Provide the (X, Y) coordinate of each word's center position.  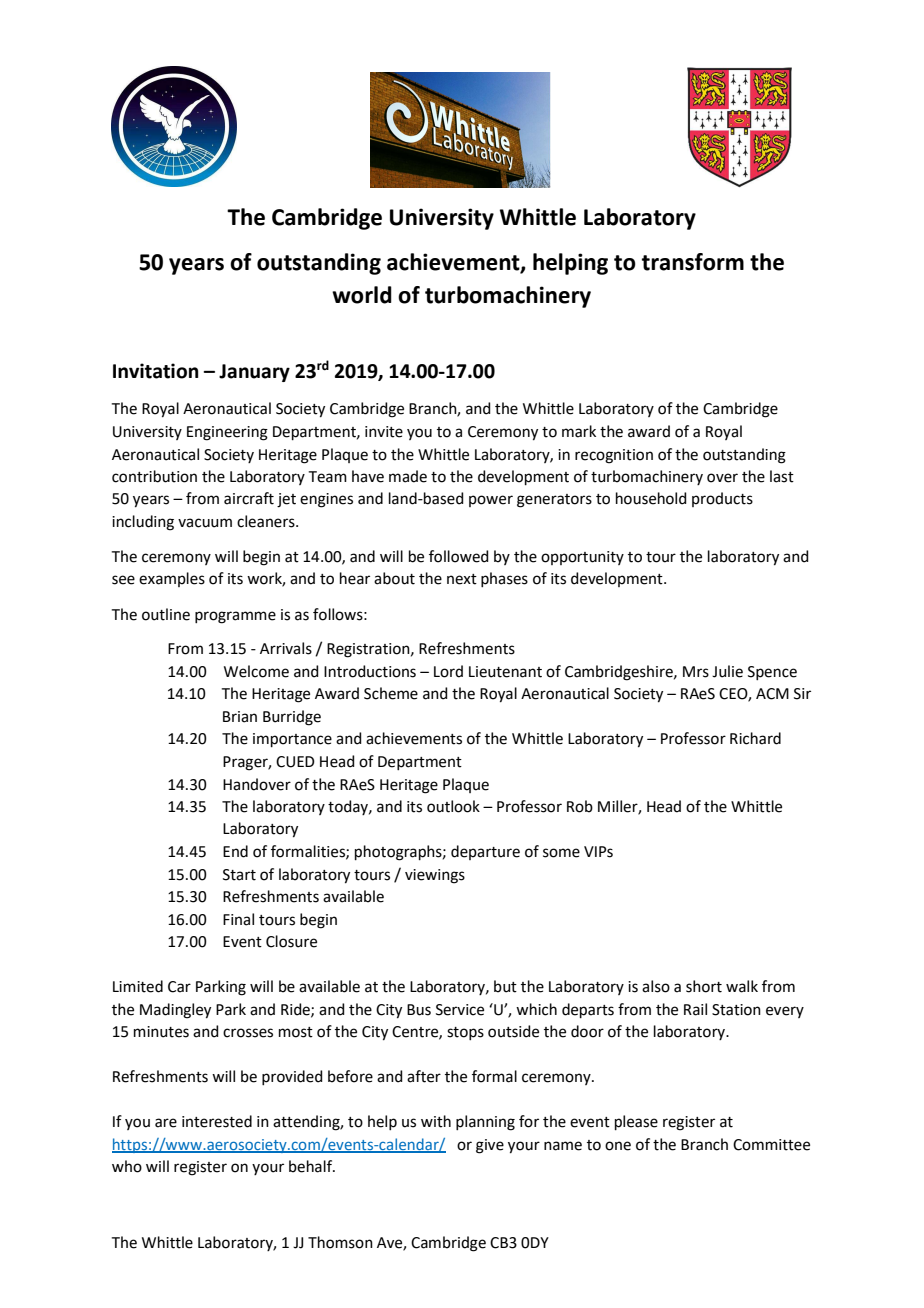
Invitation (156, 371)
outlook (453, 806)
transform (693, 262)
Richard (755, 738)
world (362, 295)
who (127, 1166)
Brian (240, 717)
